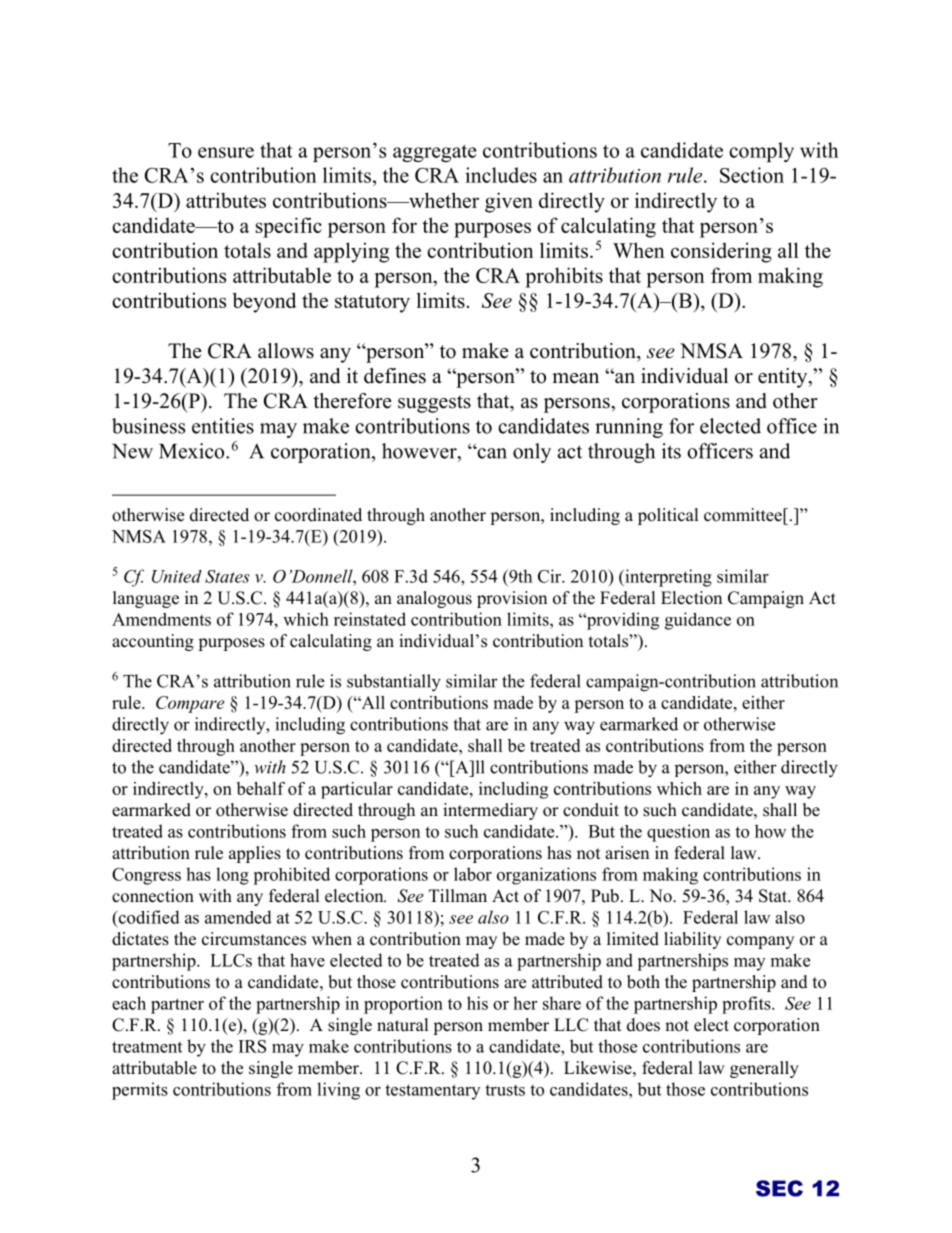 The height and width of the screenshot is (1233, 952). What do you see at coordinates (226, 200) in the screenshot?
I see `attributes` at bounding box center [226, 200].
